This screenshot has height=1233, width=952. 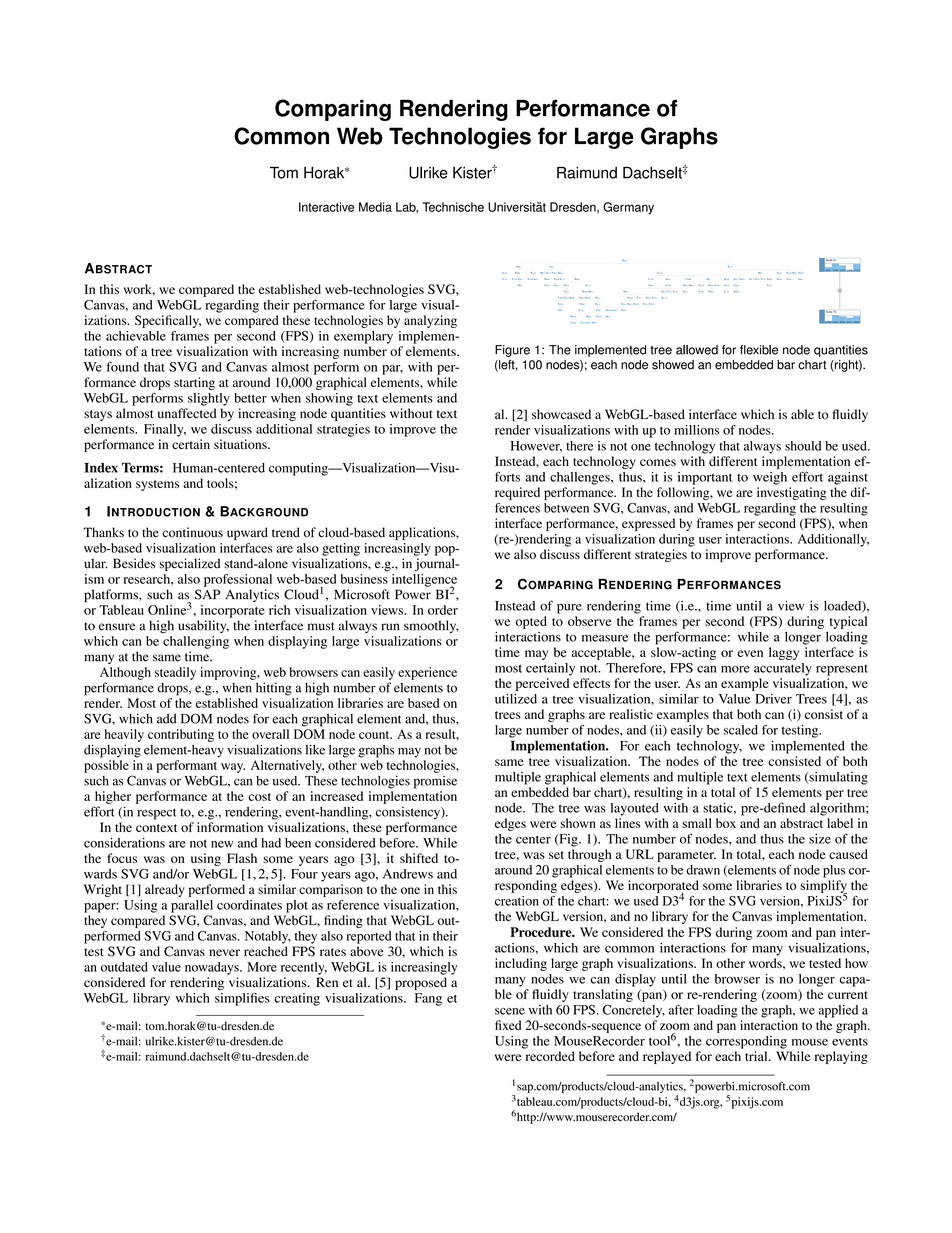 I want to click on promise, so click(x=435, y=782).
